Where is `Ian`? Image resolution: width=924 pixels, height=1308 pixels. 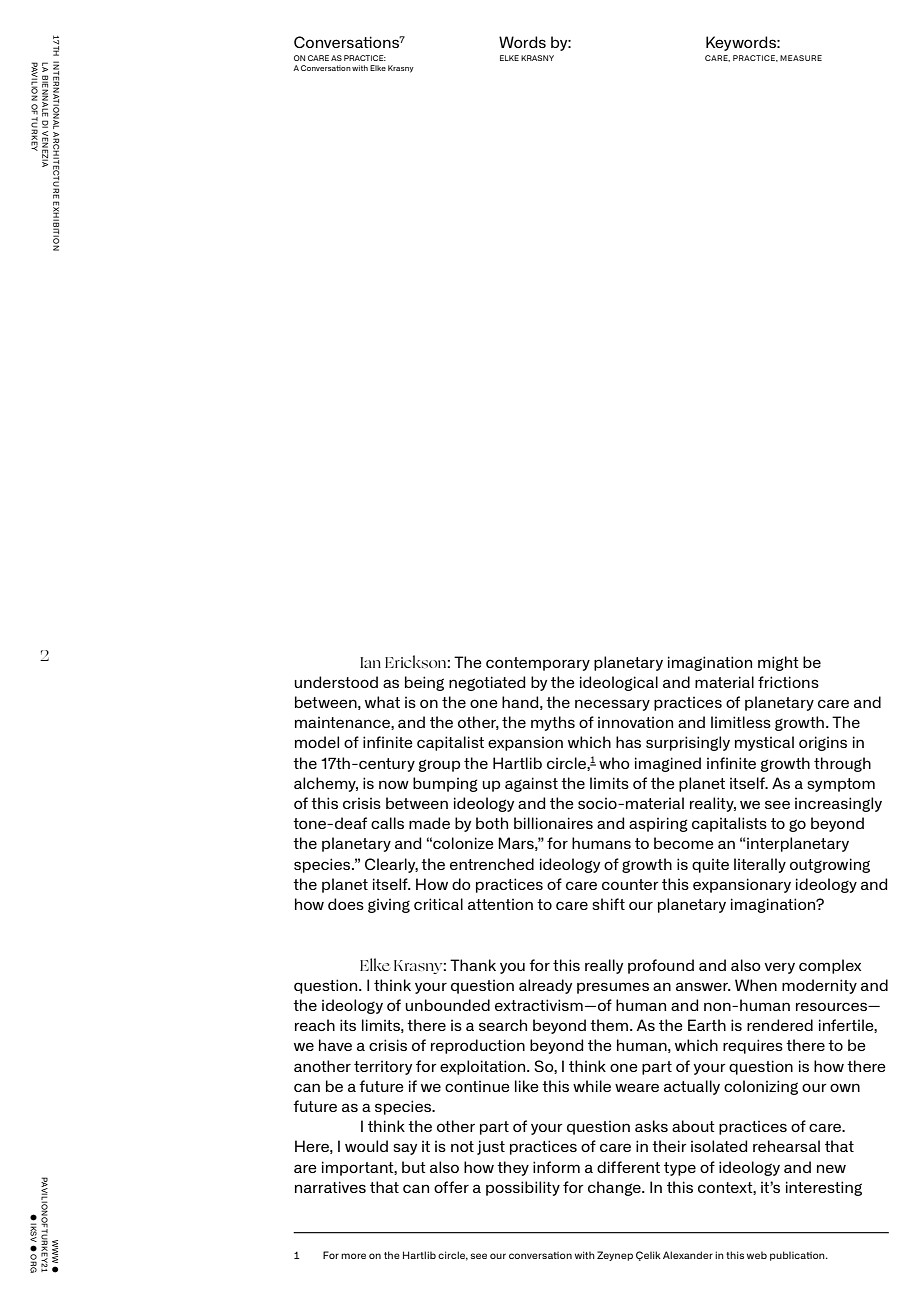 Ian is located at coordinates (370, 662).
